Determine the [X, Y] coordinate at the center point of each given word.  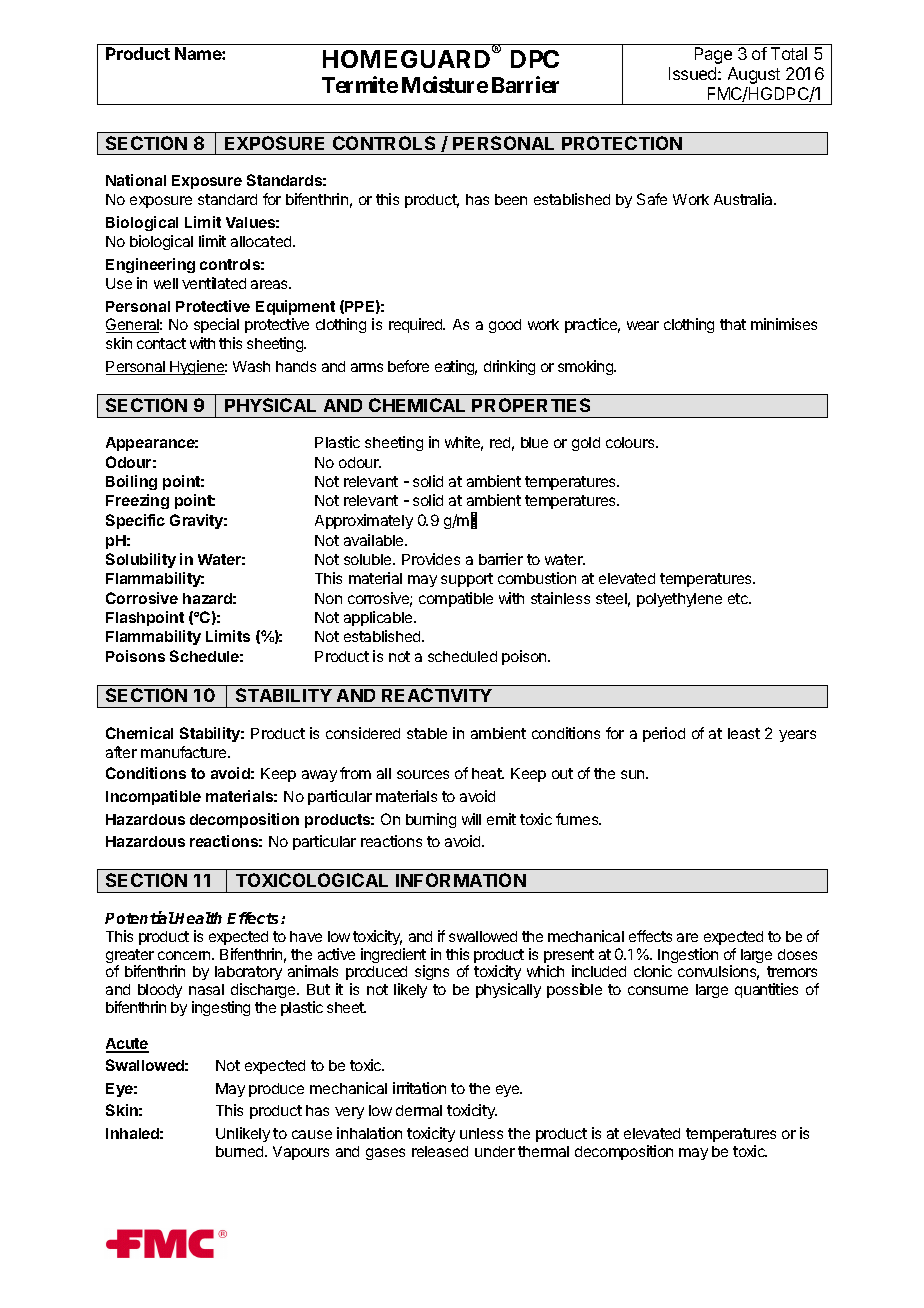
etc [739, 598]
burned [241, 1151]
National [136, 180]
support [467, 580]
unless [481, 1133]
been [511, 199]
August [754, 75]
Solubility [141, 560]
